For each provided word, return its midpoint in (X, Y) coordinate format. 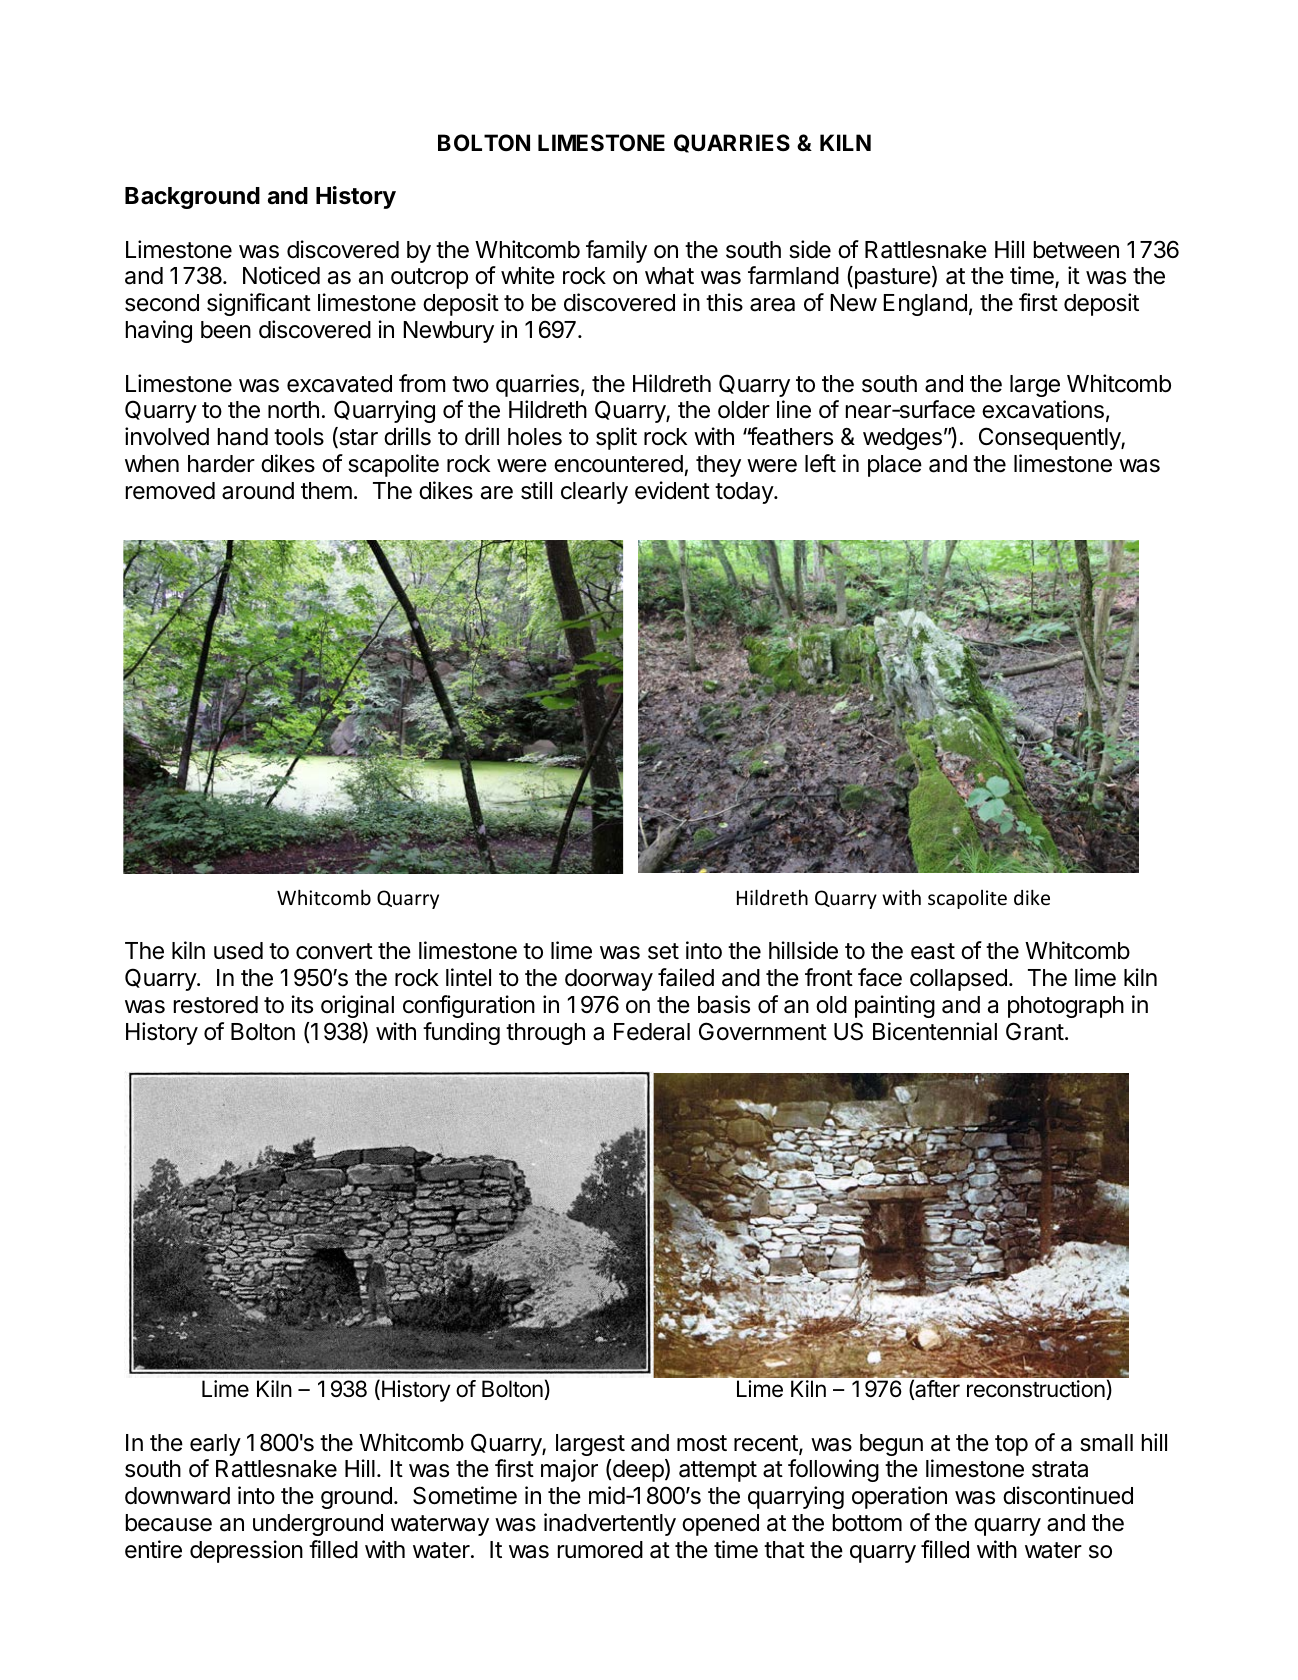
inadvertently (610, 1524)
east (933, 951)
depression (246, 1551)
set (663, 951)
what (669, 276)
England (925, 305)
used (238, 951)
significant (259, 304)
